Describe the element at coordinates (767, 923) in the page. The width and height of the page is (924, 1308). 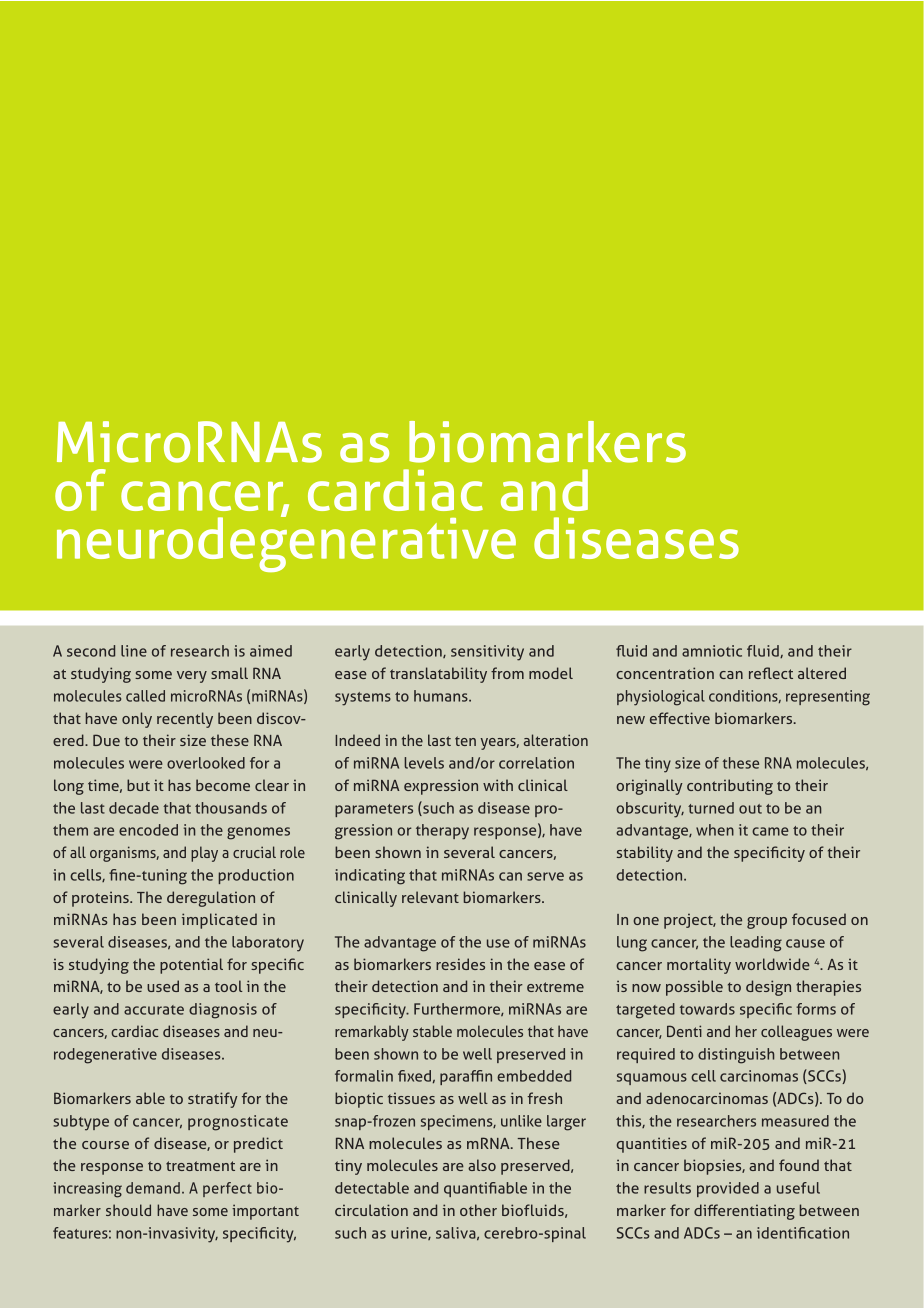
I see `group` at that location.
